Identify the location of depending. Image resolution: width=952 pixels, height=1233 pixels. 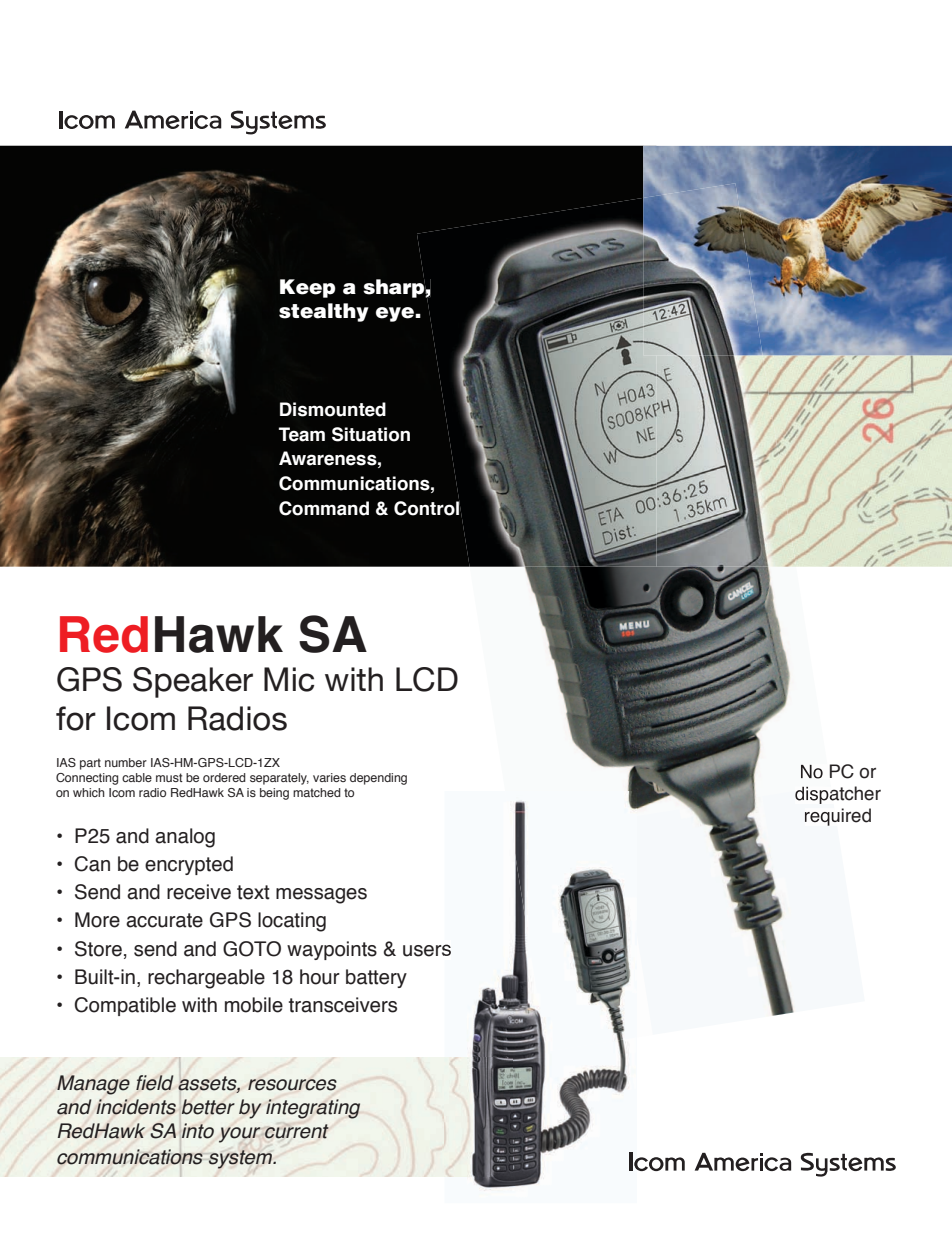
(378, 779).
